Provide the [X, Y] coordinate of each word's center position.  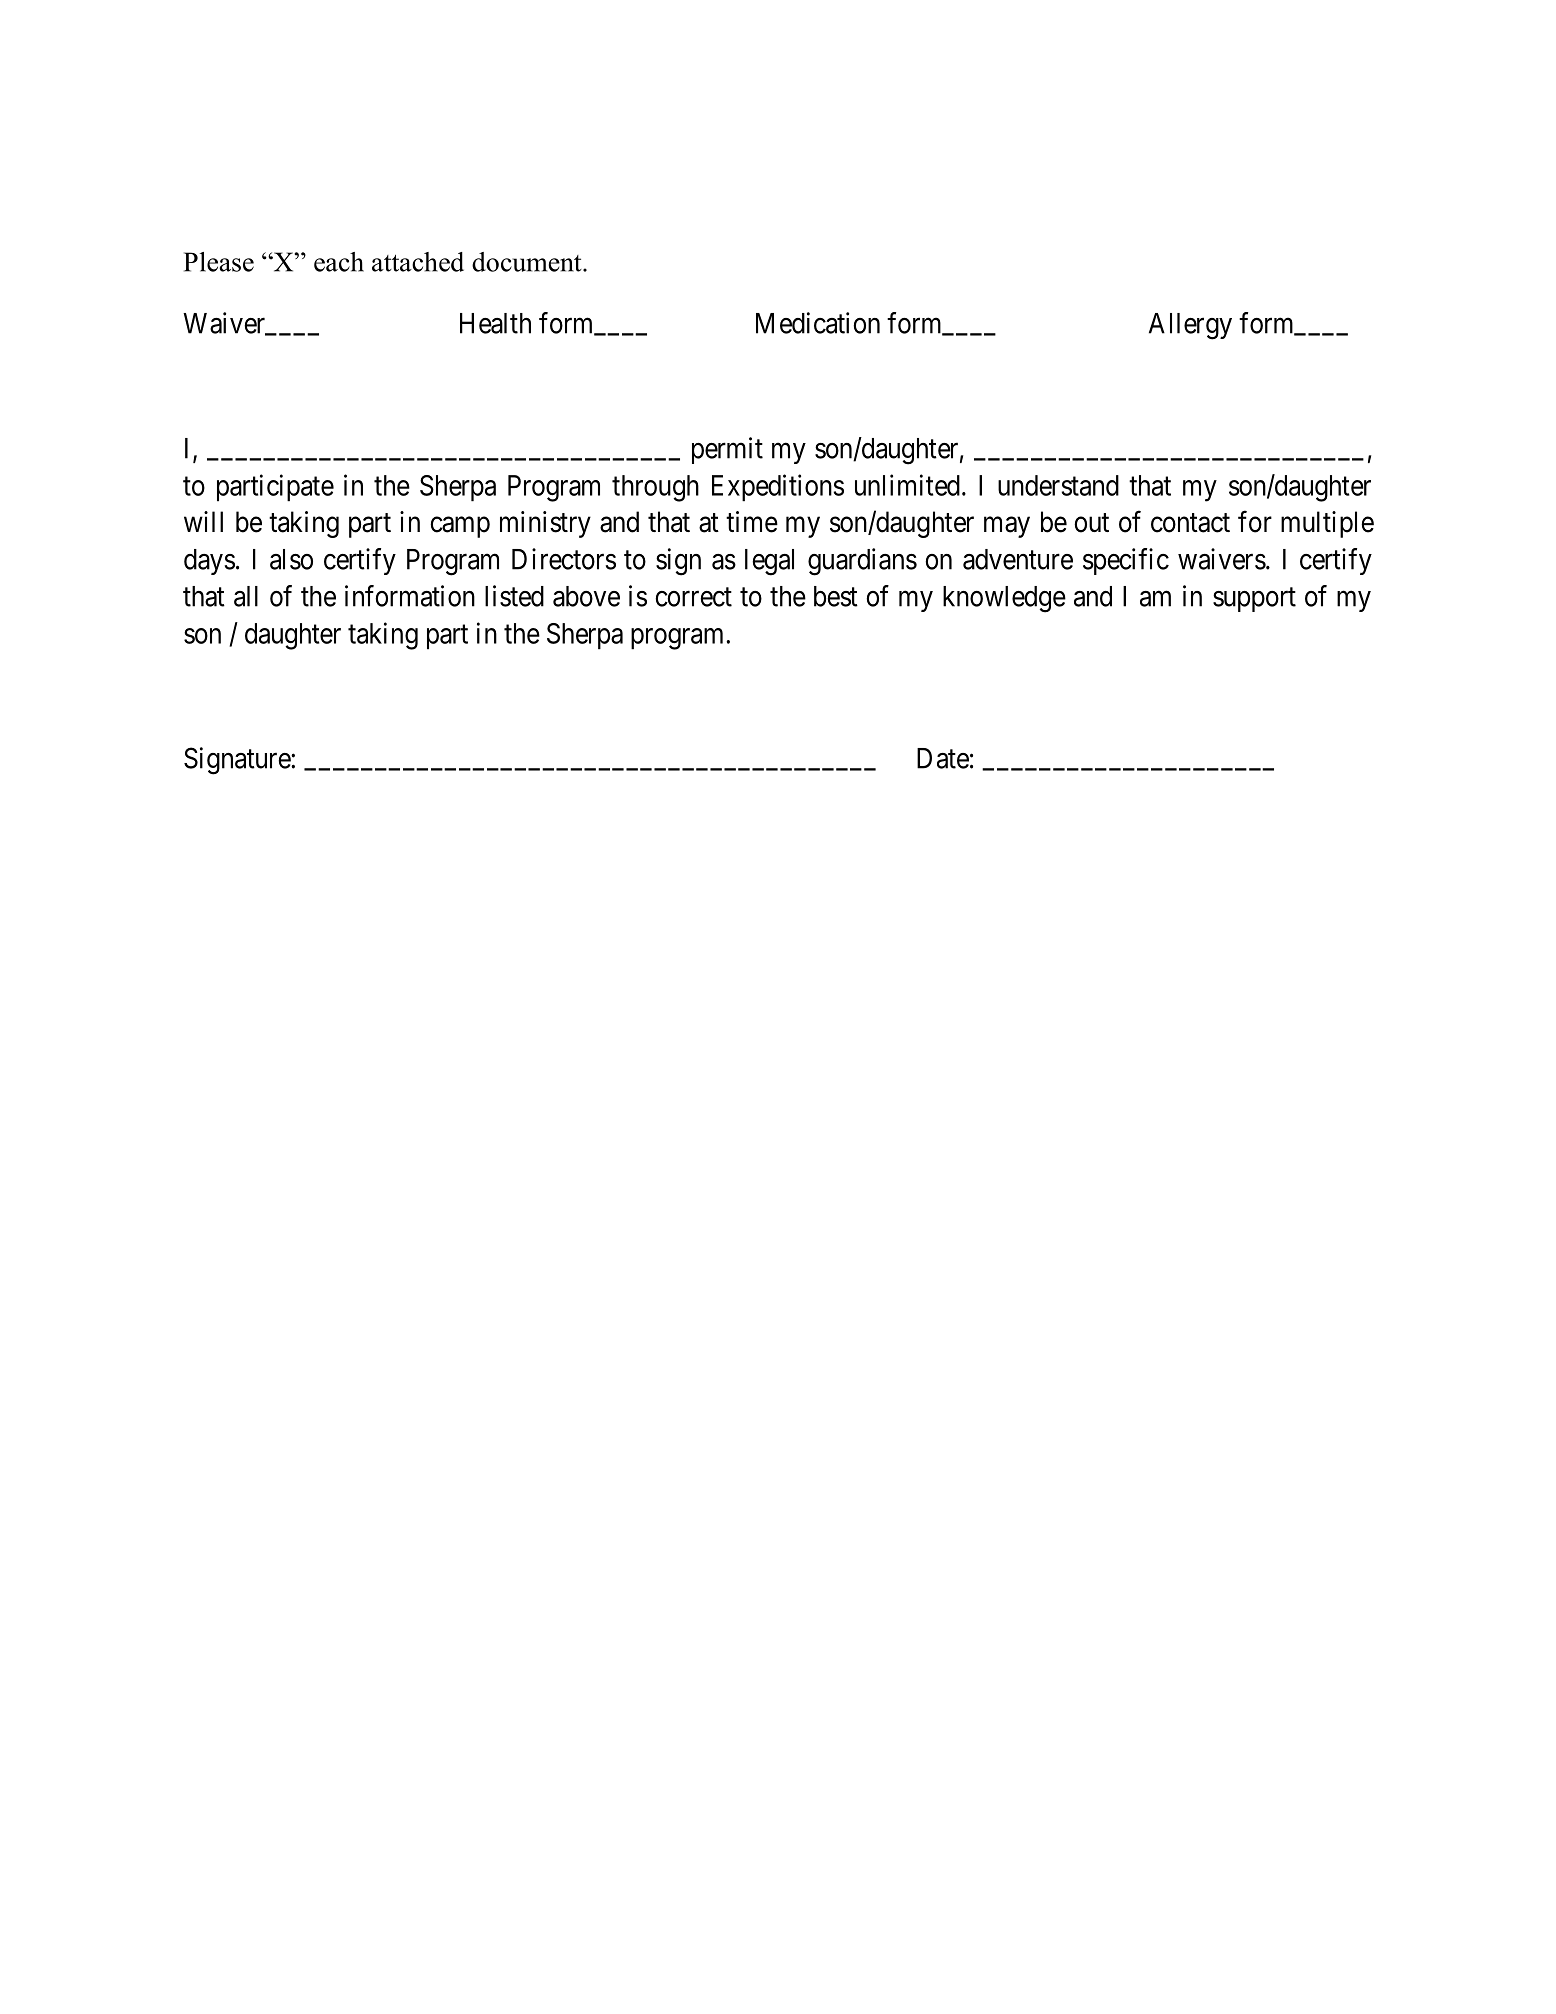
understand [1058, 485]
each [339, 262]
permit [727, 450]
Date [943, 758]
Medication [818, 323]
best [836, 596]
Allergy [1190, 326]
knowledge [1004, 599]
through [655, 488]
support [1254, 600]
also [291, 559]
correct [693, 597]
